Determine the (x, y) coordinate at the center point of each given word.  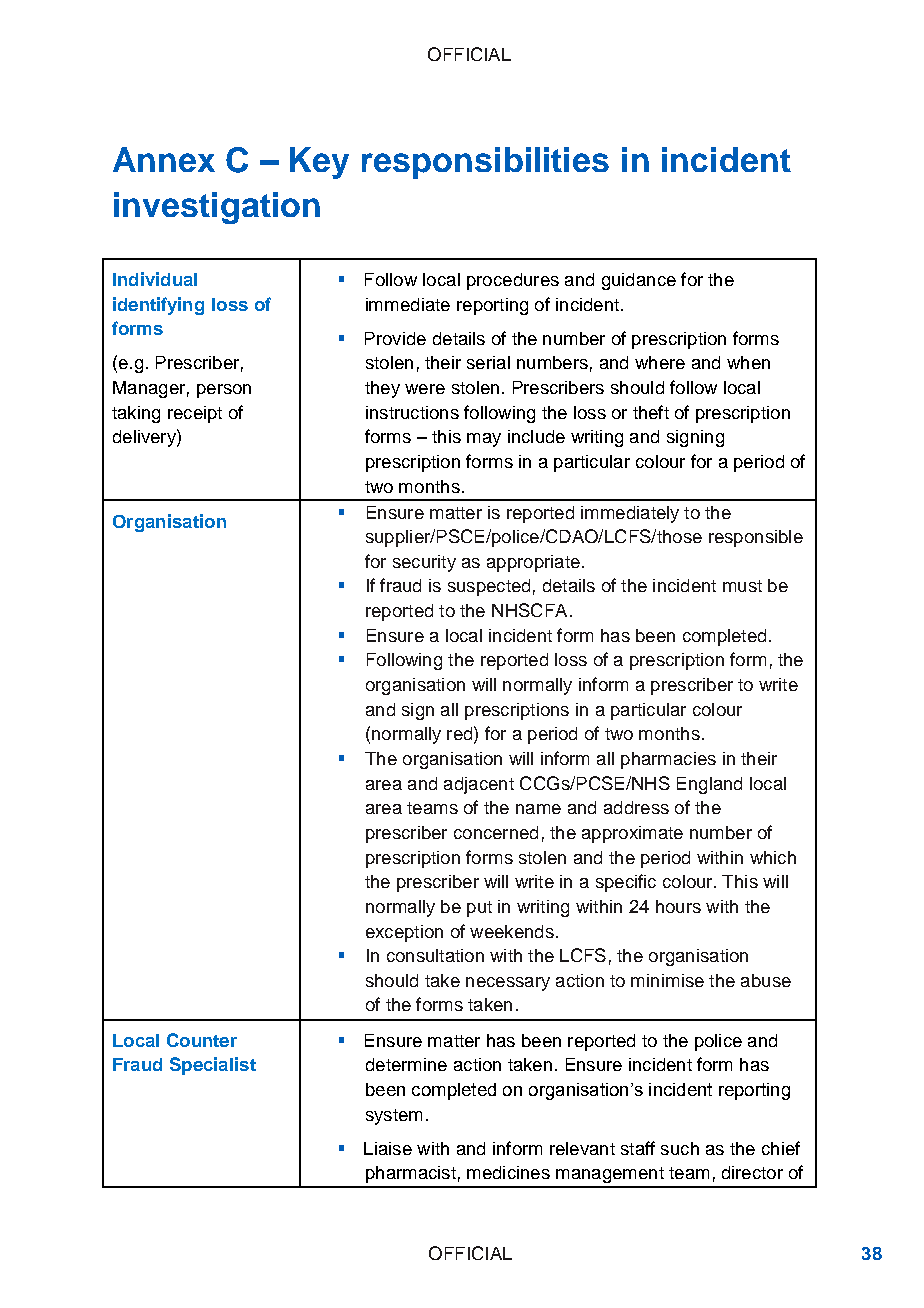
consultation (435, 955)
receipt (195, 414)
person (224, 391)
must (742, 586)
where (660, 362)
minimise (667, 980)
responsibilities (485, 163)
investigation (217, 208)
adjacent (479, 785)
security (424, 563)
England (709, 785)
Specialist (213, 1066)
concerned (496, 832)
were (425, 389)
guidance (639, 281)
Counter (202, 1040)
